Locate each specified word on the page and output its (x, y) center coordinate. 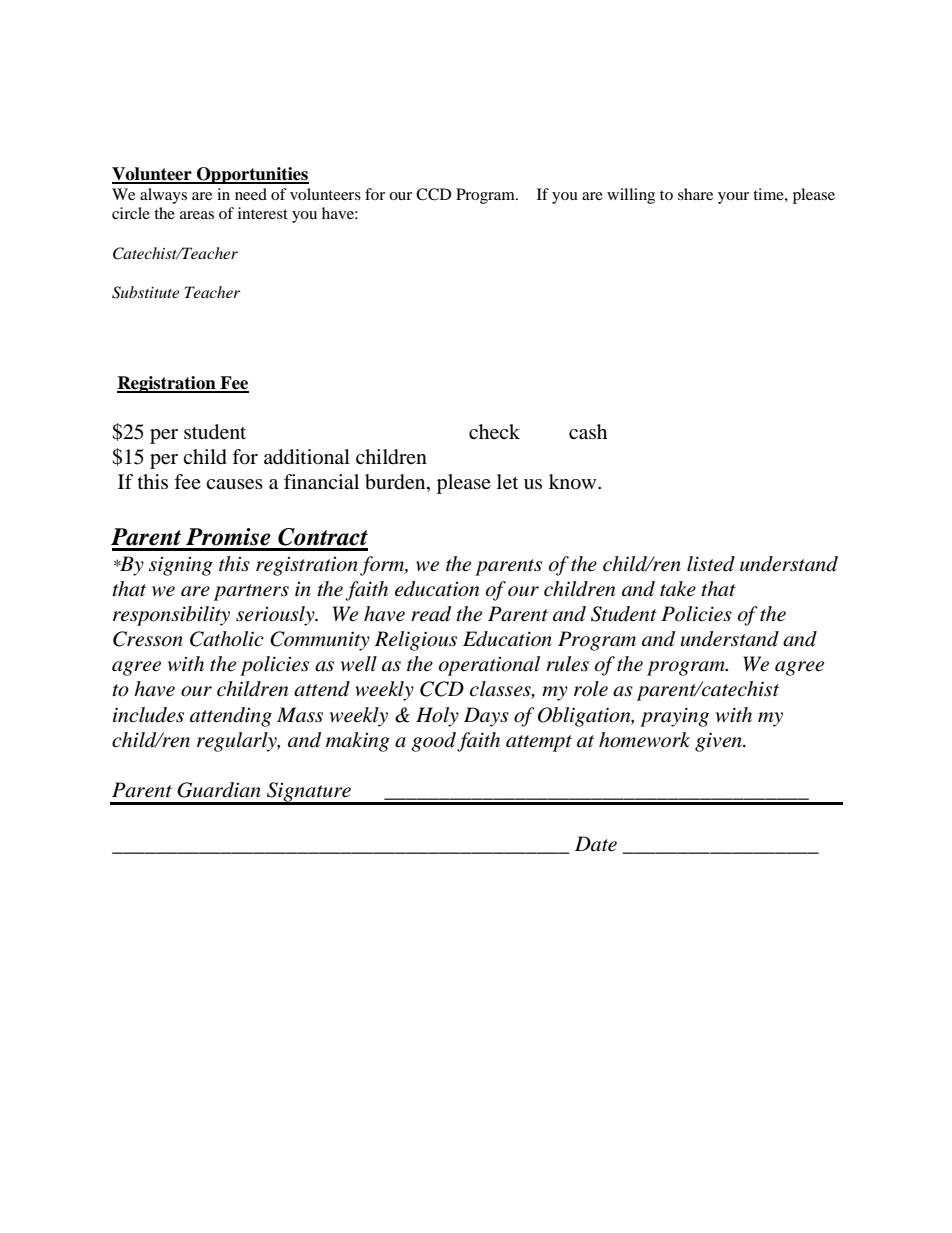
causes (234, 484)
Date (596, 844)
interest (263, 213)
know (574, 482)
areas (197, 215)
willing (631, 196)
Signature (309, 793)
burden (396, 482)
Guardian (219, 790)
